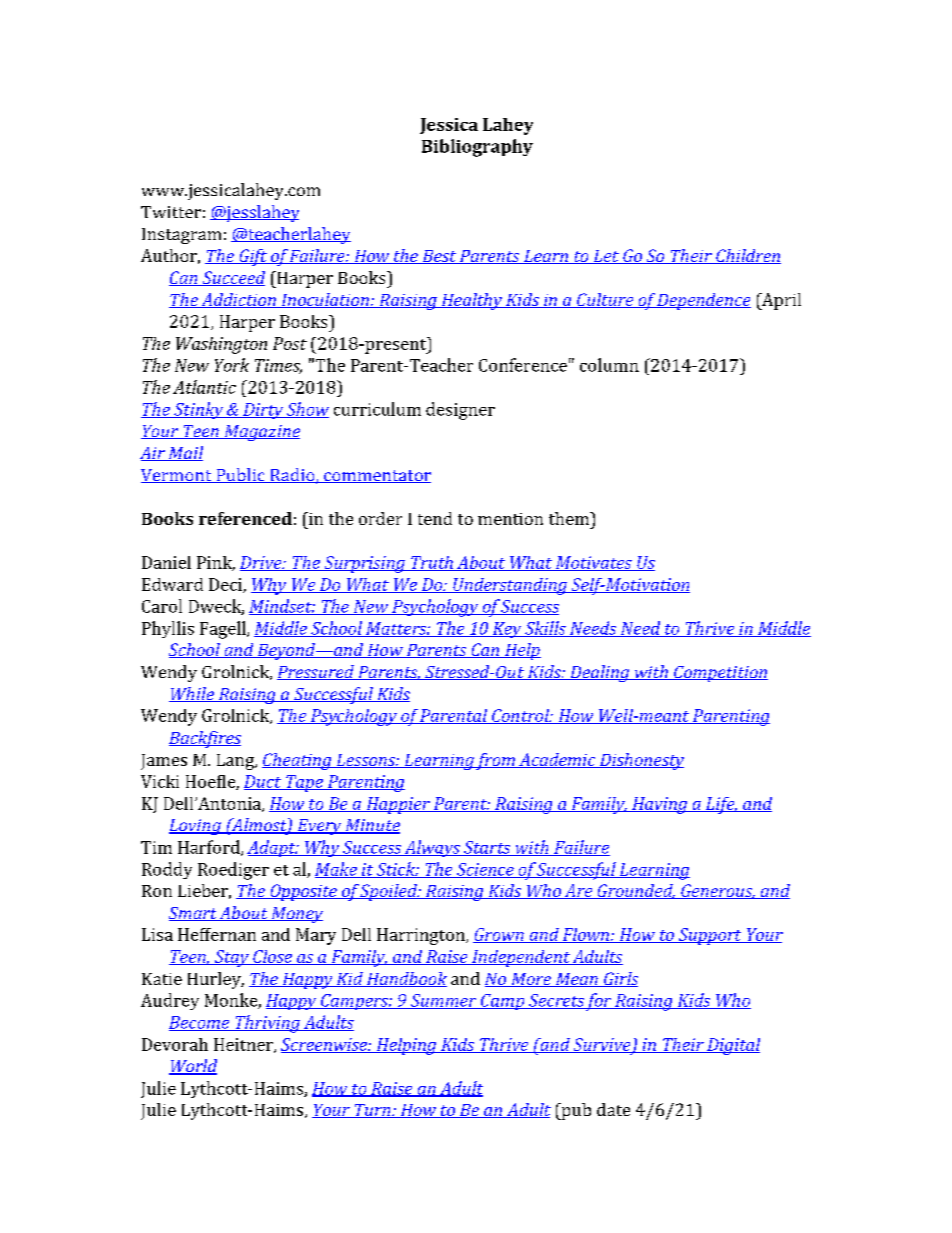  Describe the element at coordinates (193, 1067) in the document. I see `World` at that location.
